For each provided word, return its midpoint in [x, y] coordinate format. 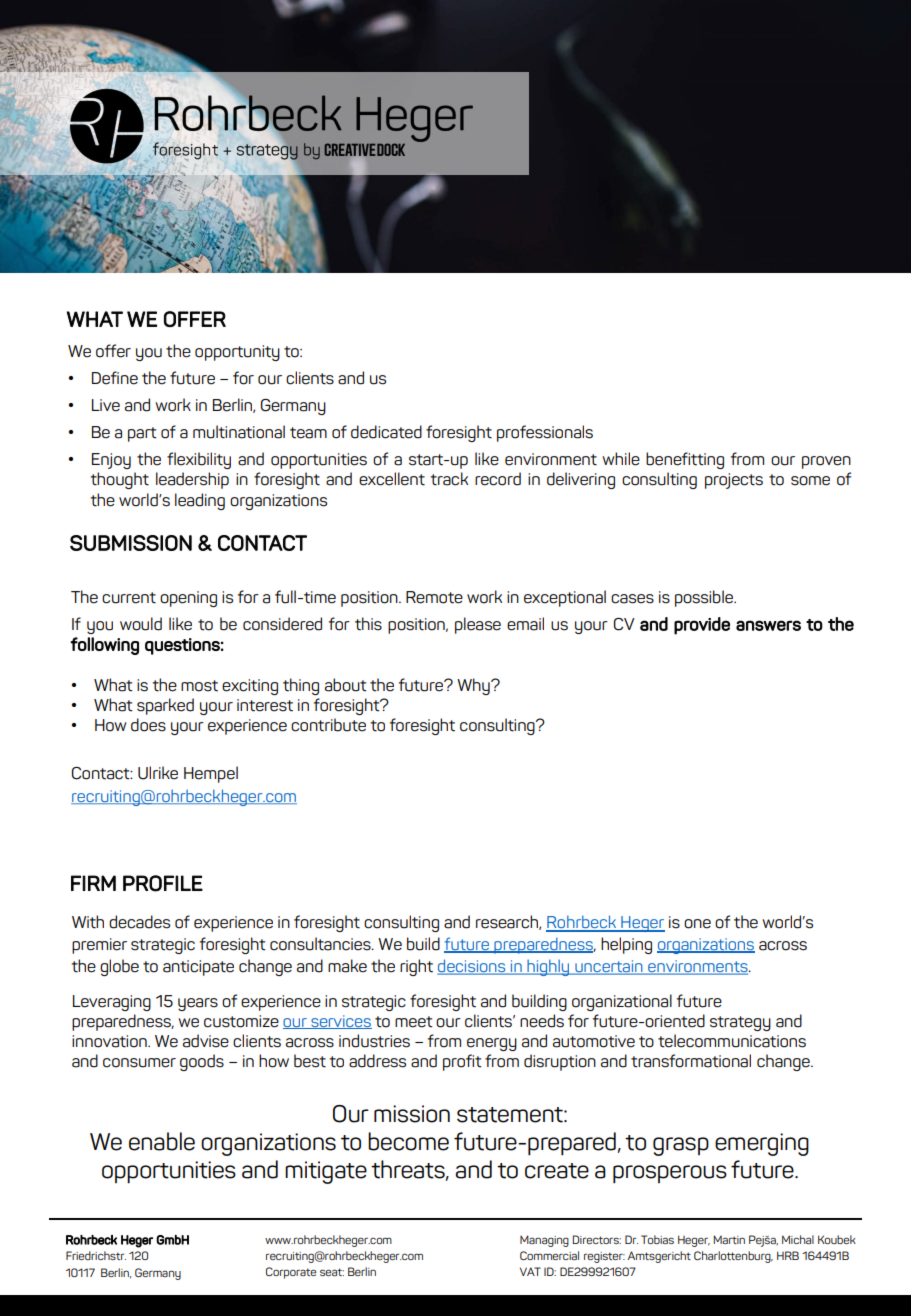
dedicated [386, 432]
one [697, 924]
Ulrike [158, 773]
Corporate [291, 1273]
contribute [328, 725]
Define [115, 378]
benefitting [685, 460]
